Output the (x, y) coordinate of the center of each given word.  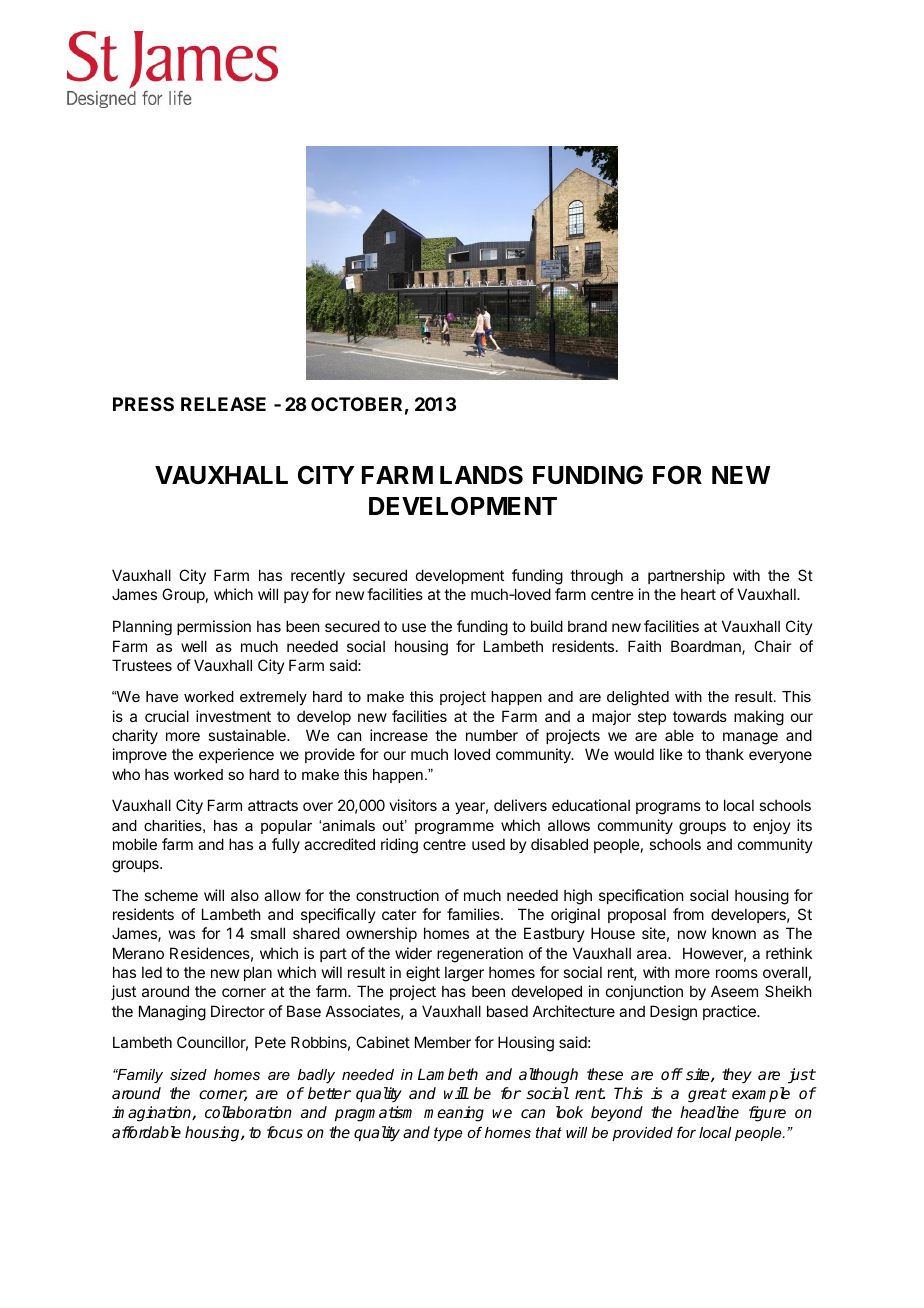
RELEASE (223, 404)
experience (236, 755)
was (182, 934)
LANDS (481, 475)
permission (214, 627)
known (734, 933)
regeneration (480, 955)
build (547, 626)
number (492, 735)
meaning (454, 1114)
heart (698, 594)
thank (724, 754)
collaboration (248, 1112)
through (596, 577)
